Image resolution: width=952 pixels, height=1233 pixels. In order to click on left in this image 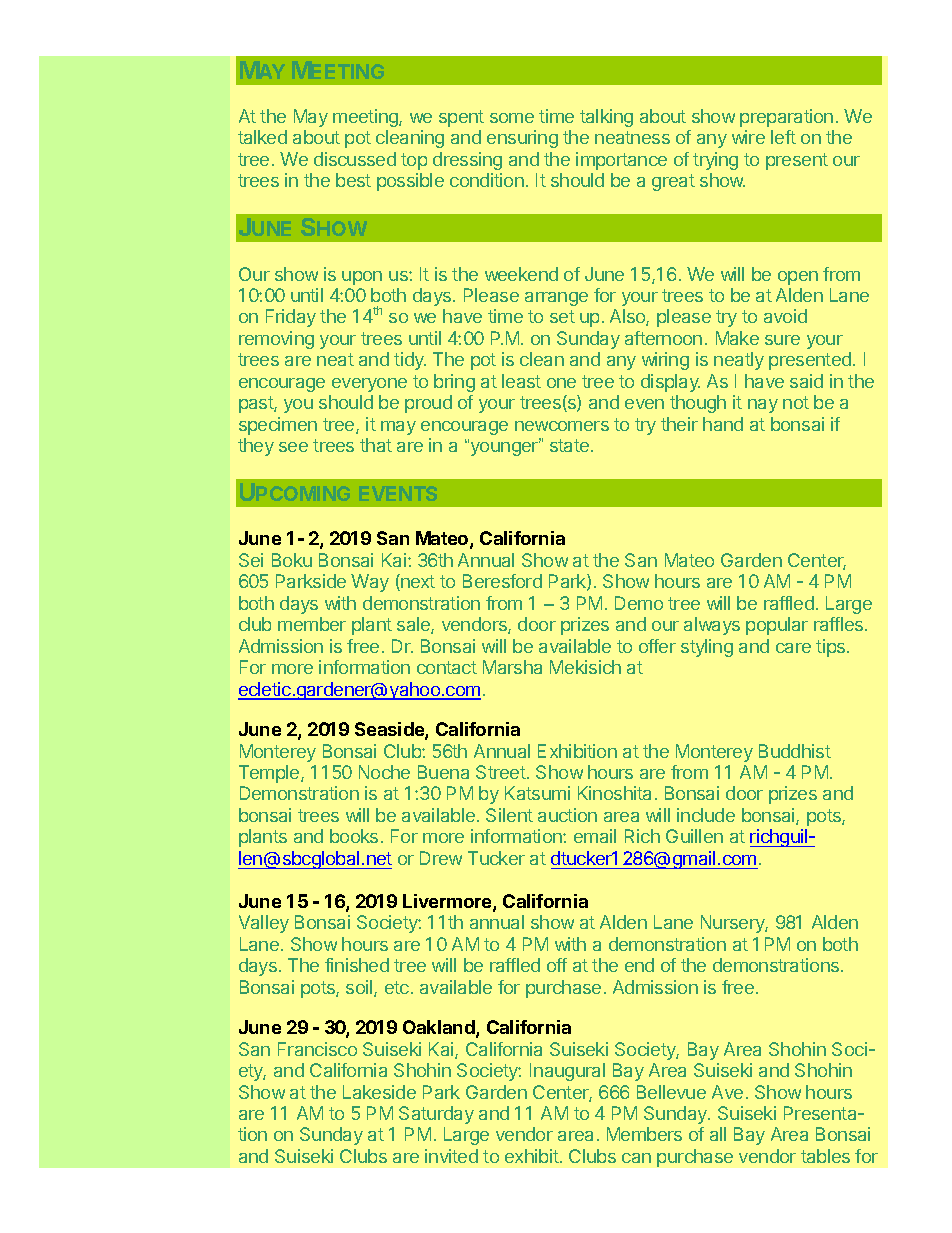, I will do `click(783, 137)`.
